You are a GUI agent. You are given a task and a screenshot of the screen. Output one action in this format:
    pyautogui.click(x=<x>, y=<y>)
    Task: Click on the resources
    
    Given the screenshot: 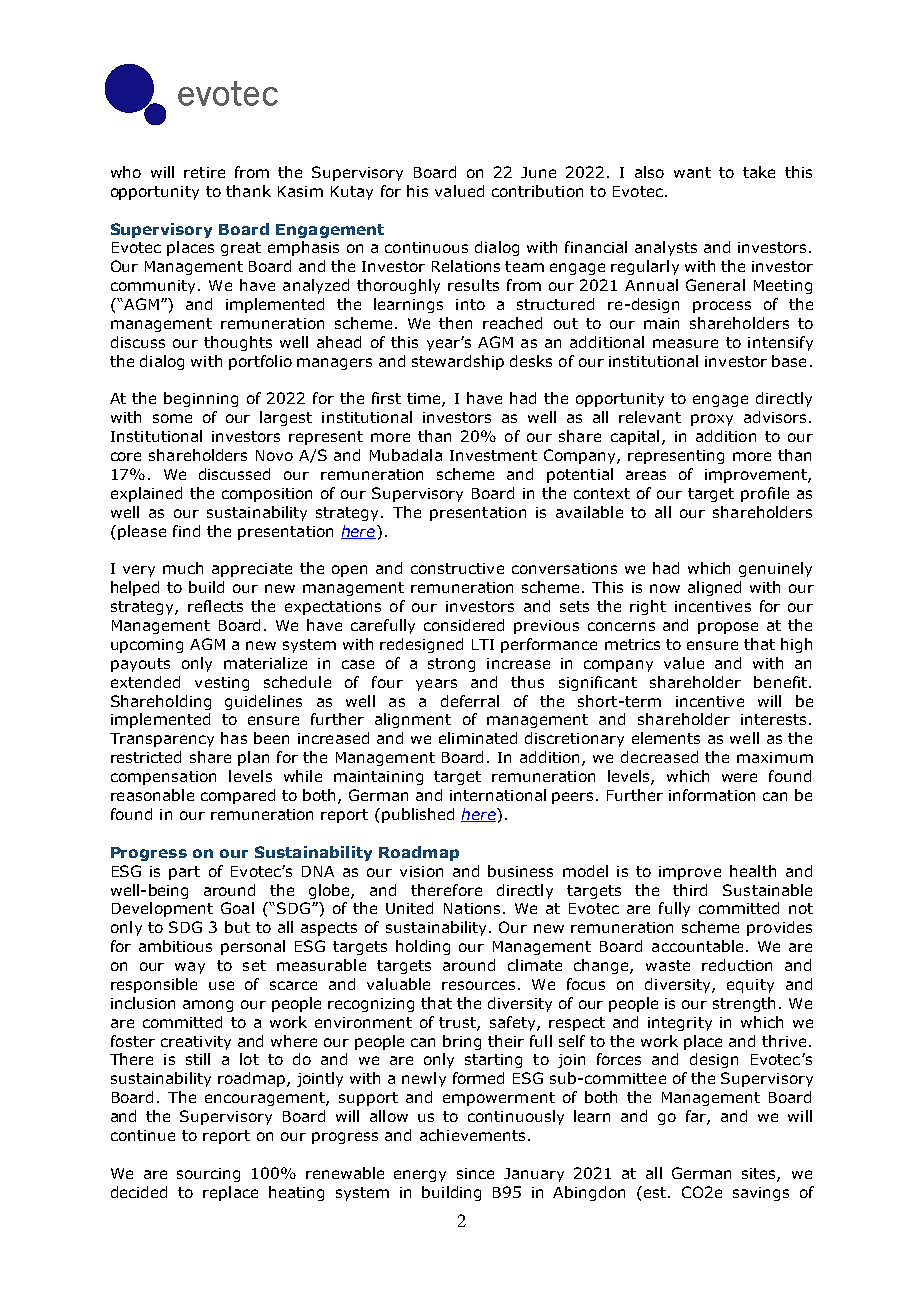 What is the action you would take?
    pyautogui.click(x=478, y=985)
